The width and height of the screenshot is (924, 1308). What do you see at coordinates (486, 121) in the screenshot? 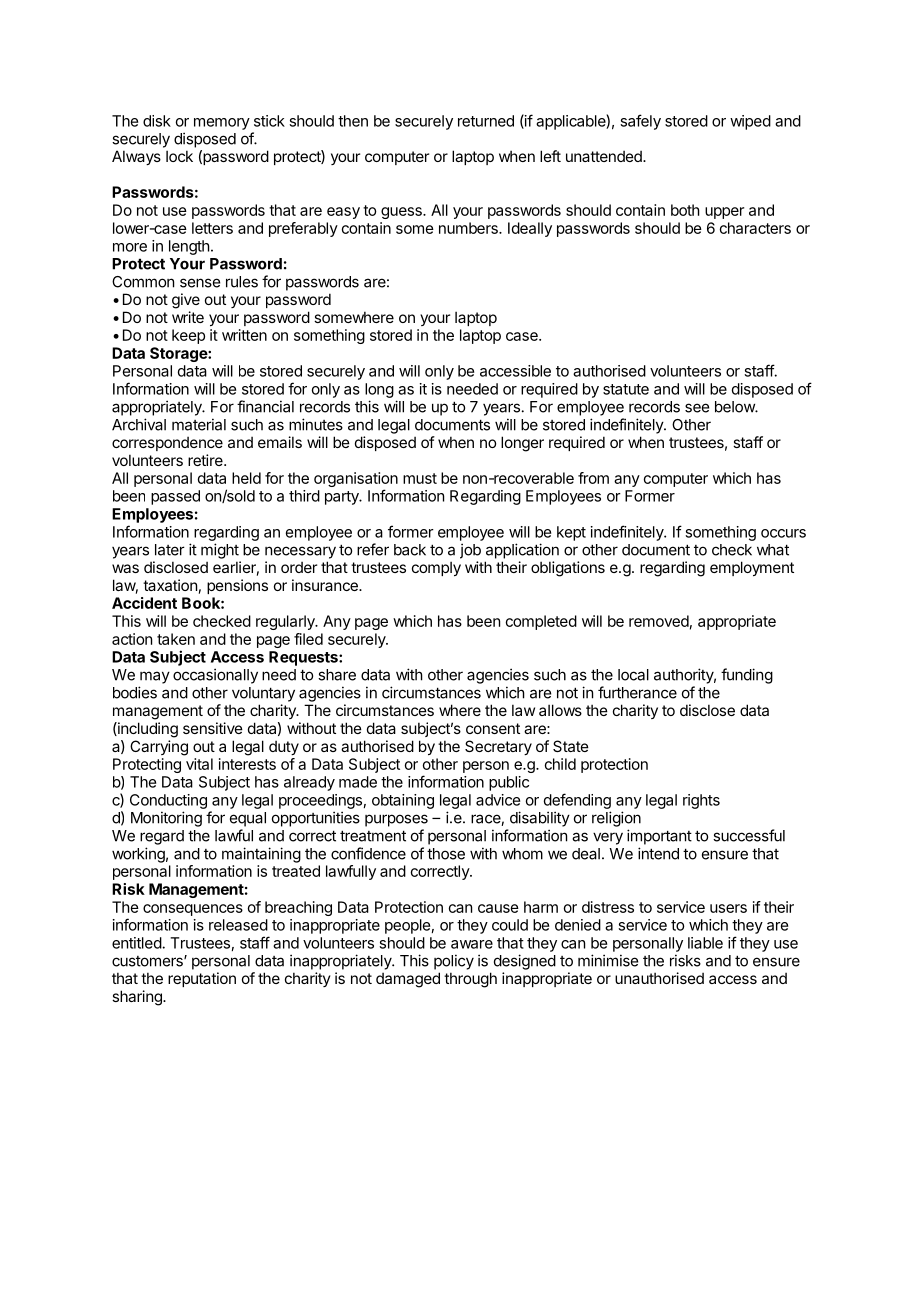
I see `returned` at bounding box center [486, 121].
